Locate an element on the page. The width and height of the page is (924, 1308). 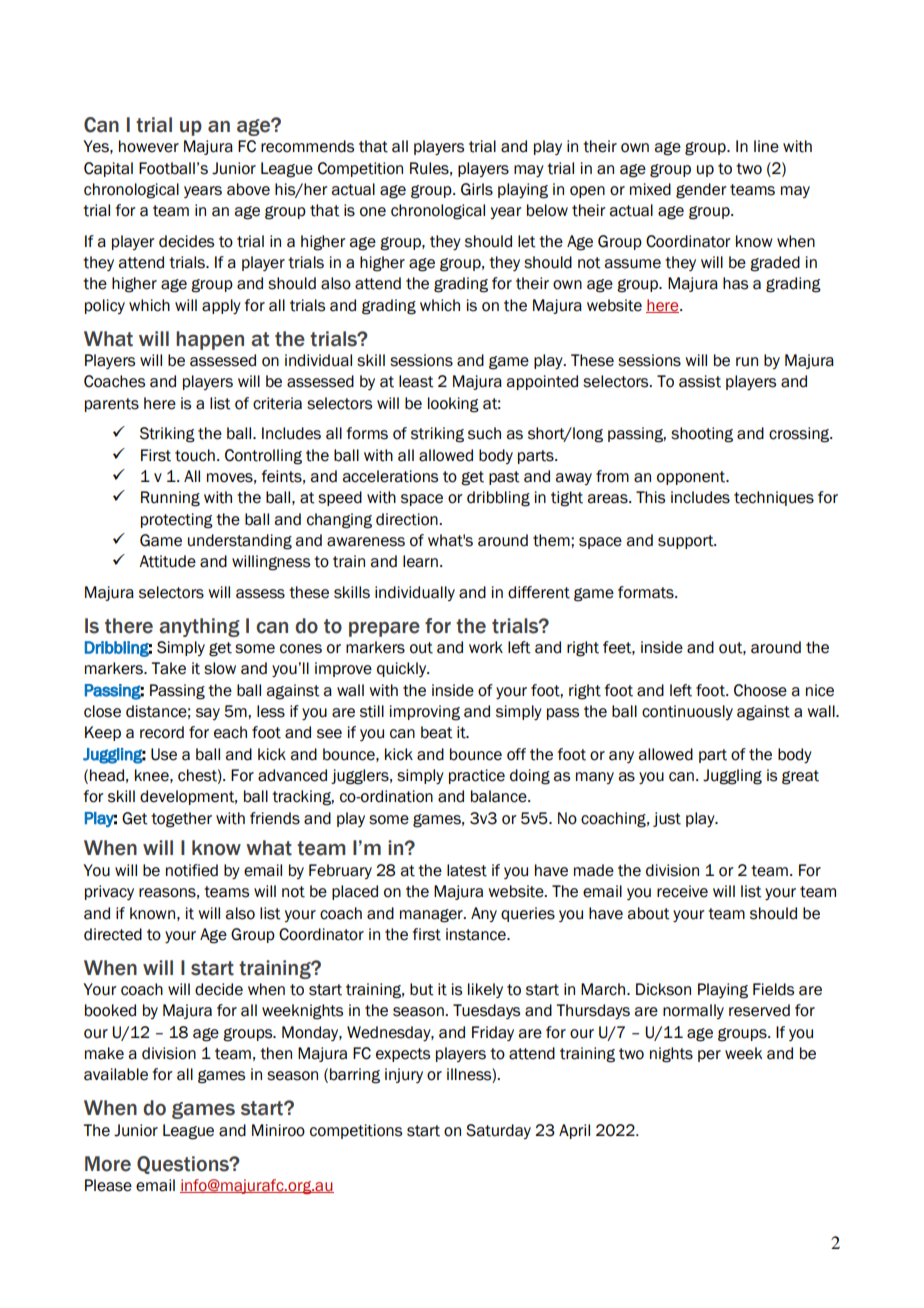
together is located at coordinates (181, 820).
